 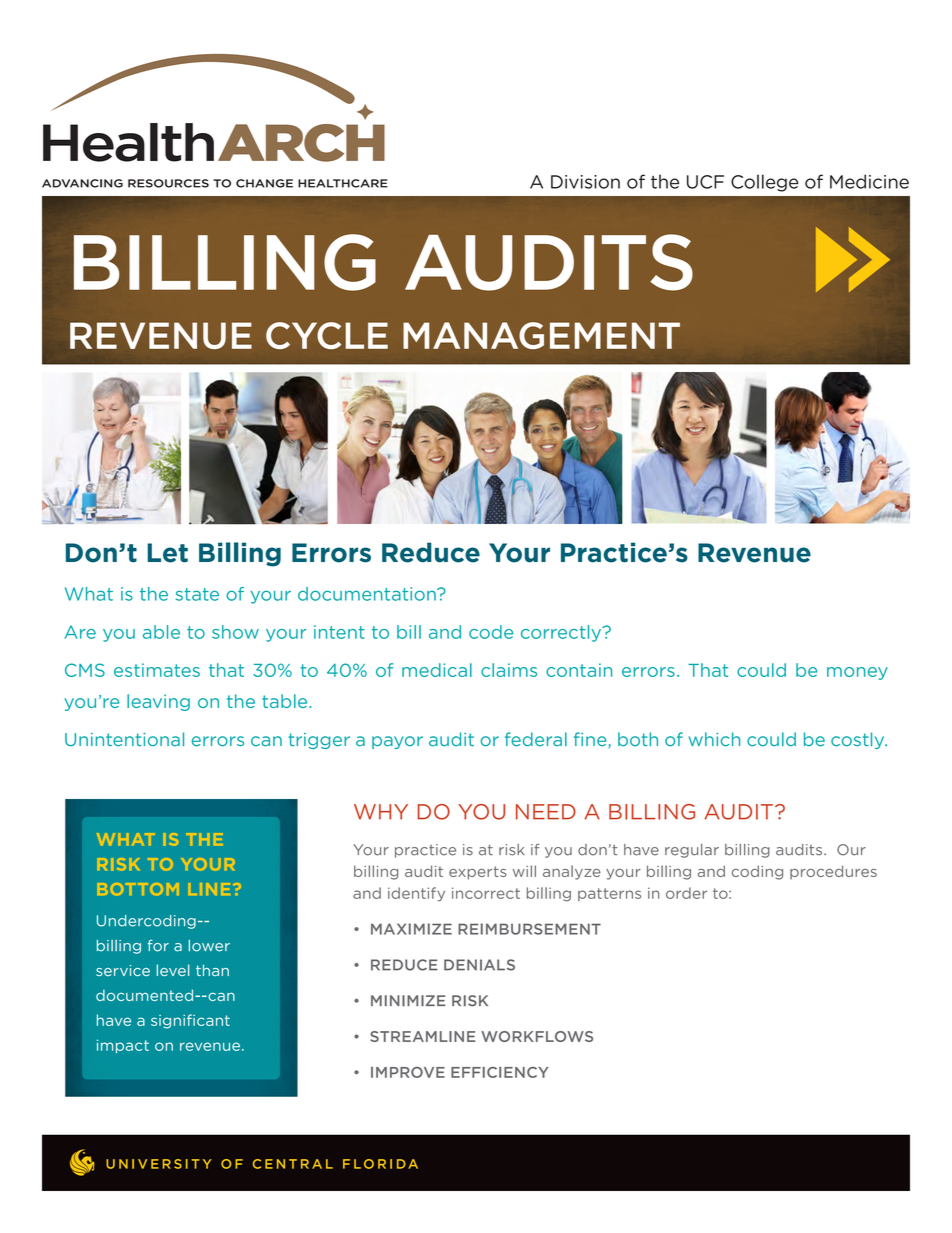 What do you see at coordinates (500, 1072) in the screenshot?
I see `EFFICIENCY` at bounding box center [500, 1072].
